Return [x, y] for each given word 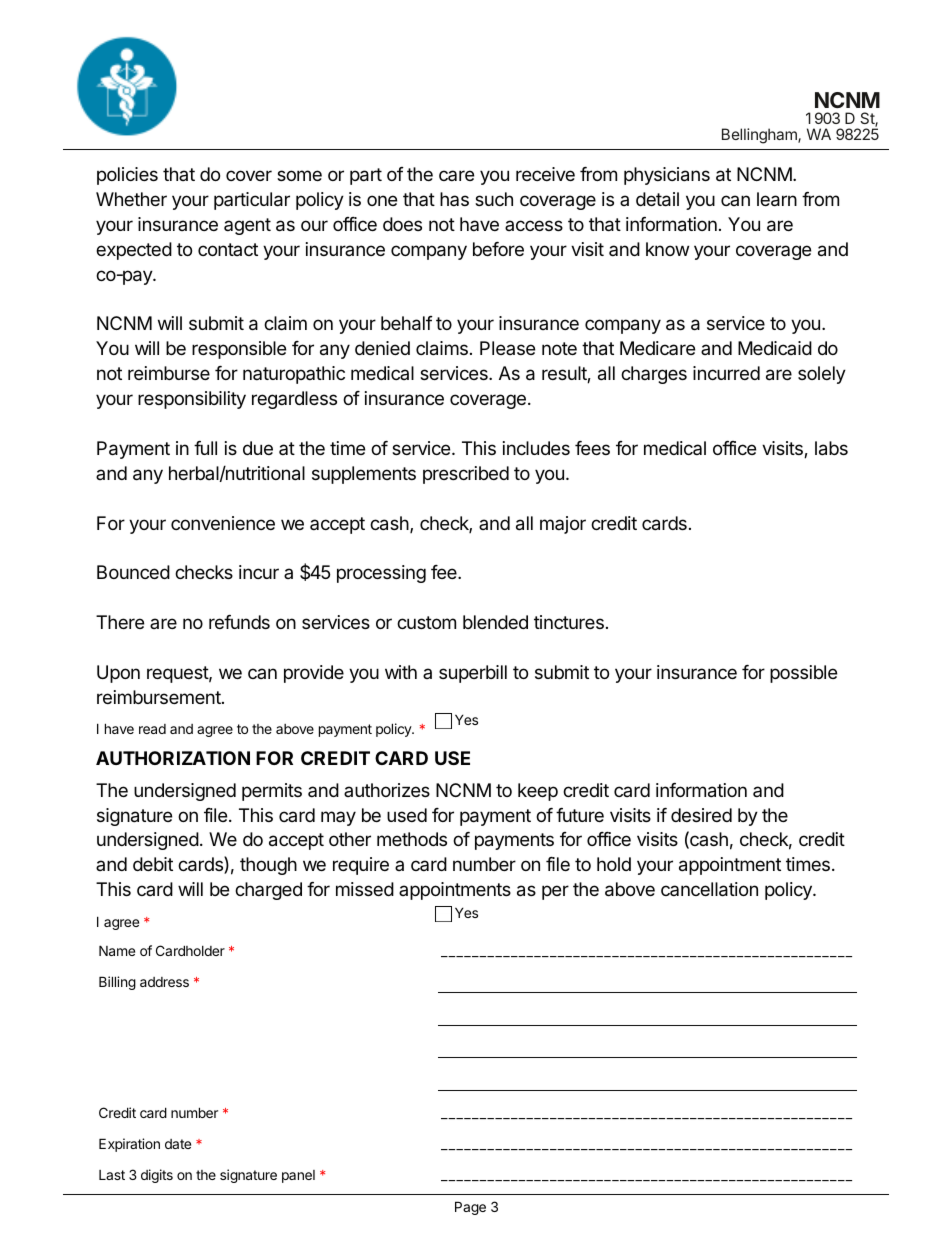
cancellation [709, 889]
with [401, 672]
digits [157, 1176]
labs [831, 448]
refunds [239, 622]
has [454, 199]
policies [127, 176]
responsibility [192, 400]
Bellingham [760, 136]
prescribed [466, 475]
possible [803, 674]
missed [365, 889]
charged [268, 891]
